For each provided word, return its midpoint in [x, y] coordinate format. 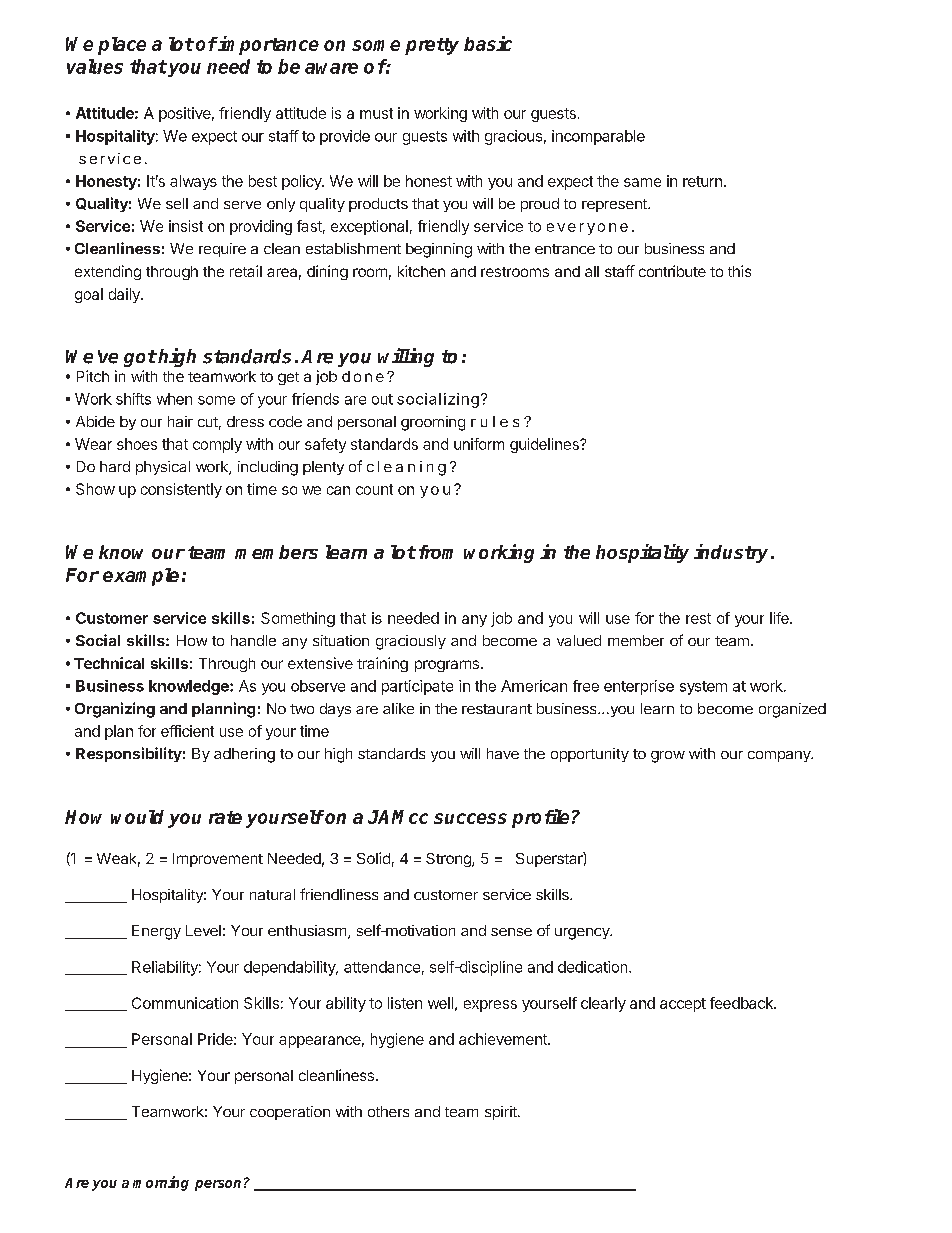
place [122, 46]
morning [161, 1183]
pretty [432, 46]
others [388, 1111]
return [702, 181]
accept [683, 1005]
